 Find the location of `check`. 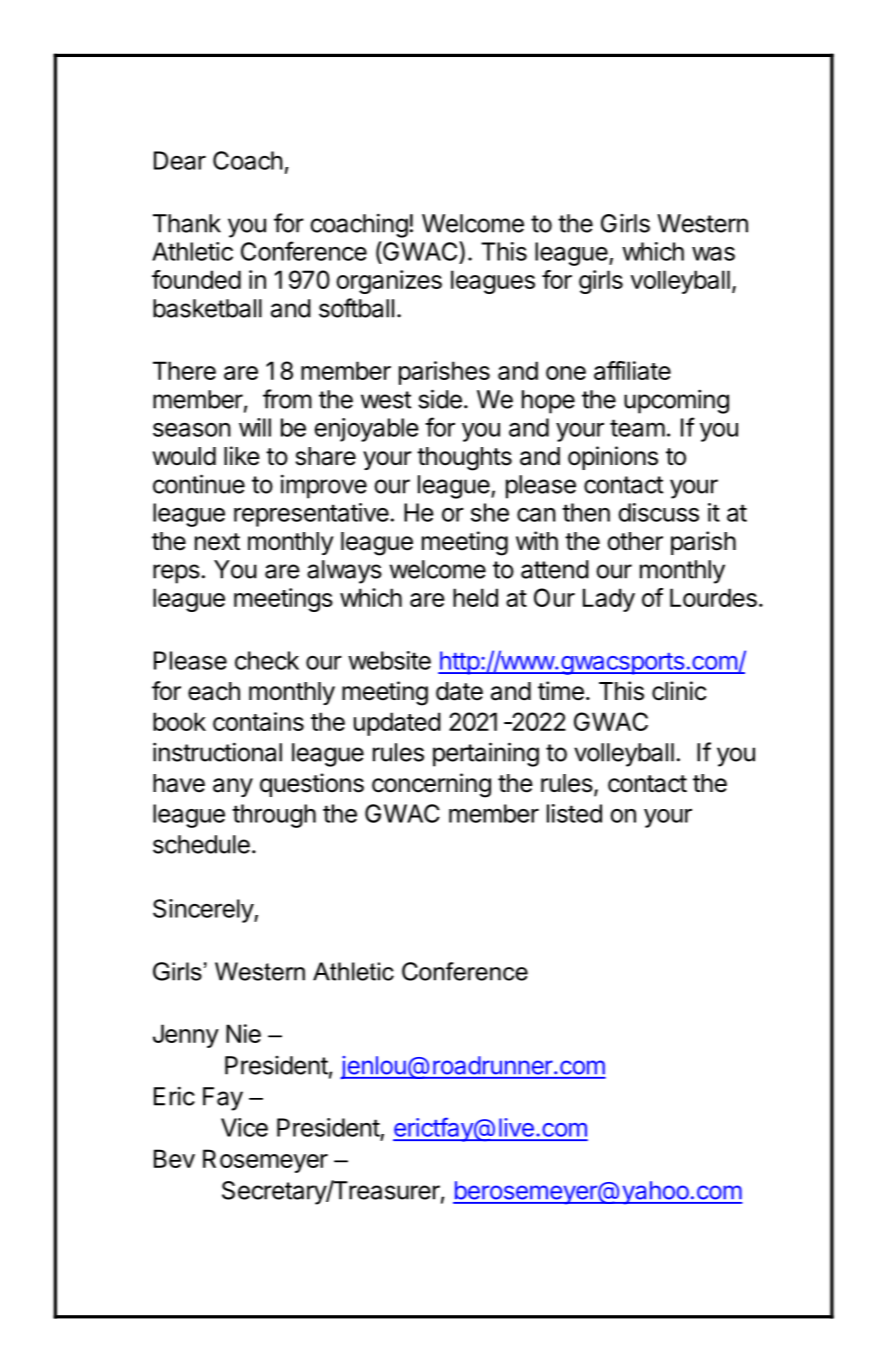

check is located at coordinates (267, 660).
